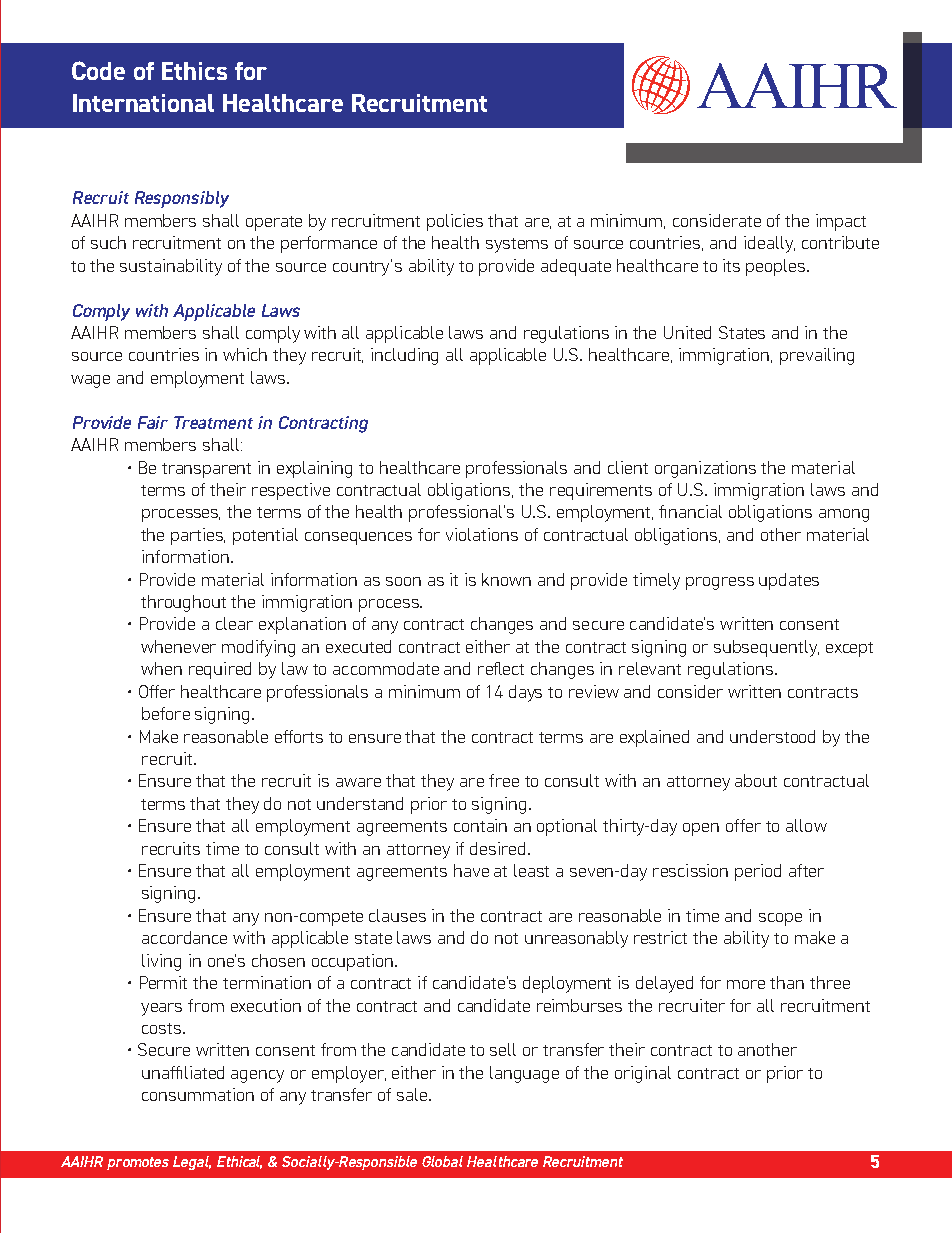 The width and height of the document is (952, 1233). Describe the element at coordinates (143, 103) in the document. I see `International` at that location.
